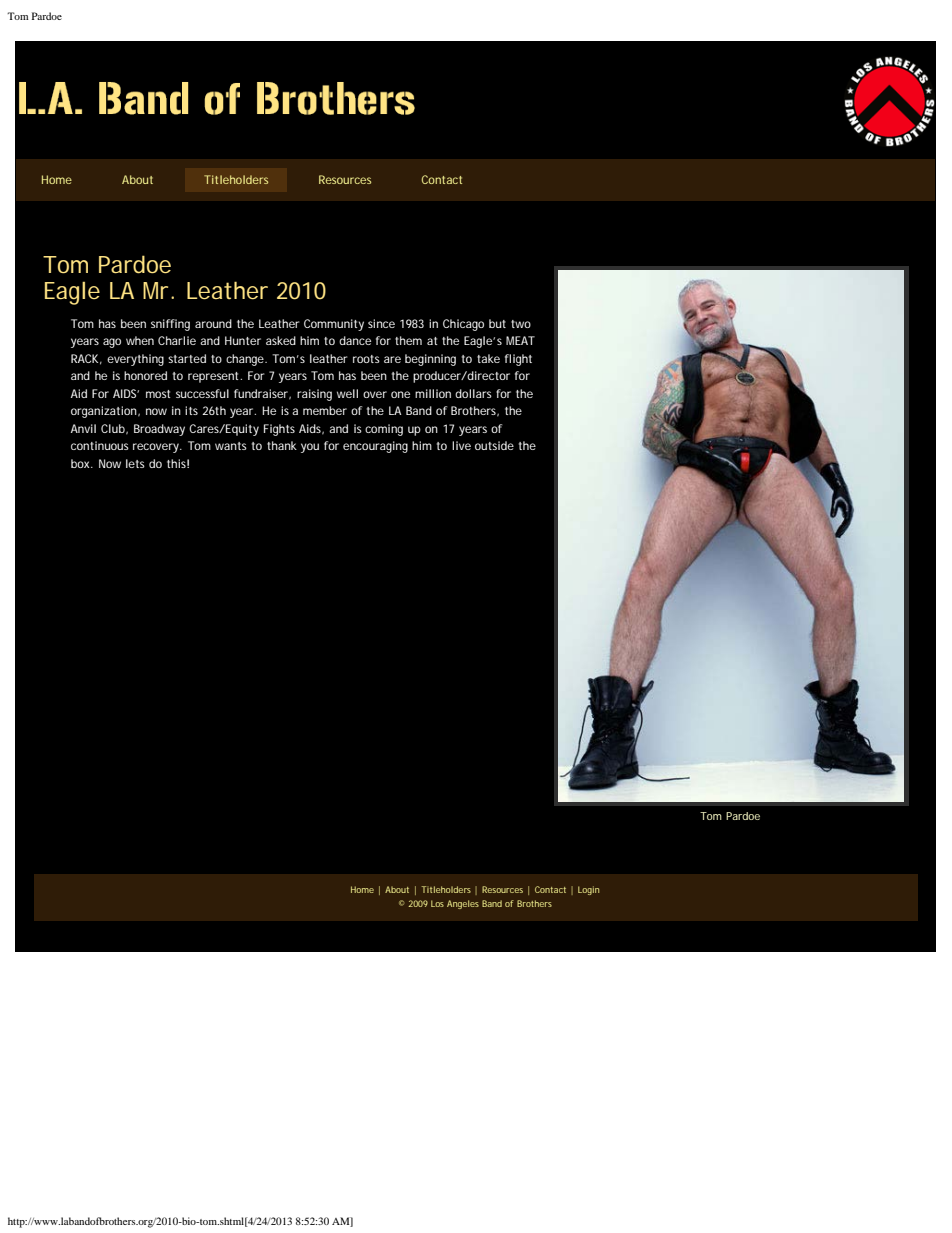 The width and height of the page is (952, 1233). I want to click on you, so click(310, 448).
